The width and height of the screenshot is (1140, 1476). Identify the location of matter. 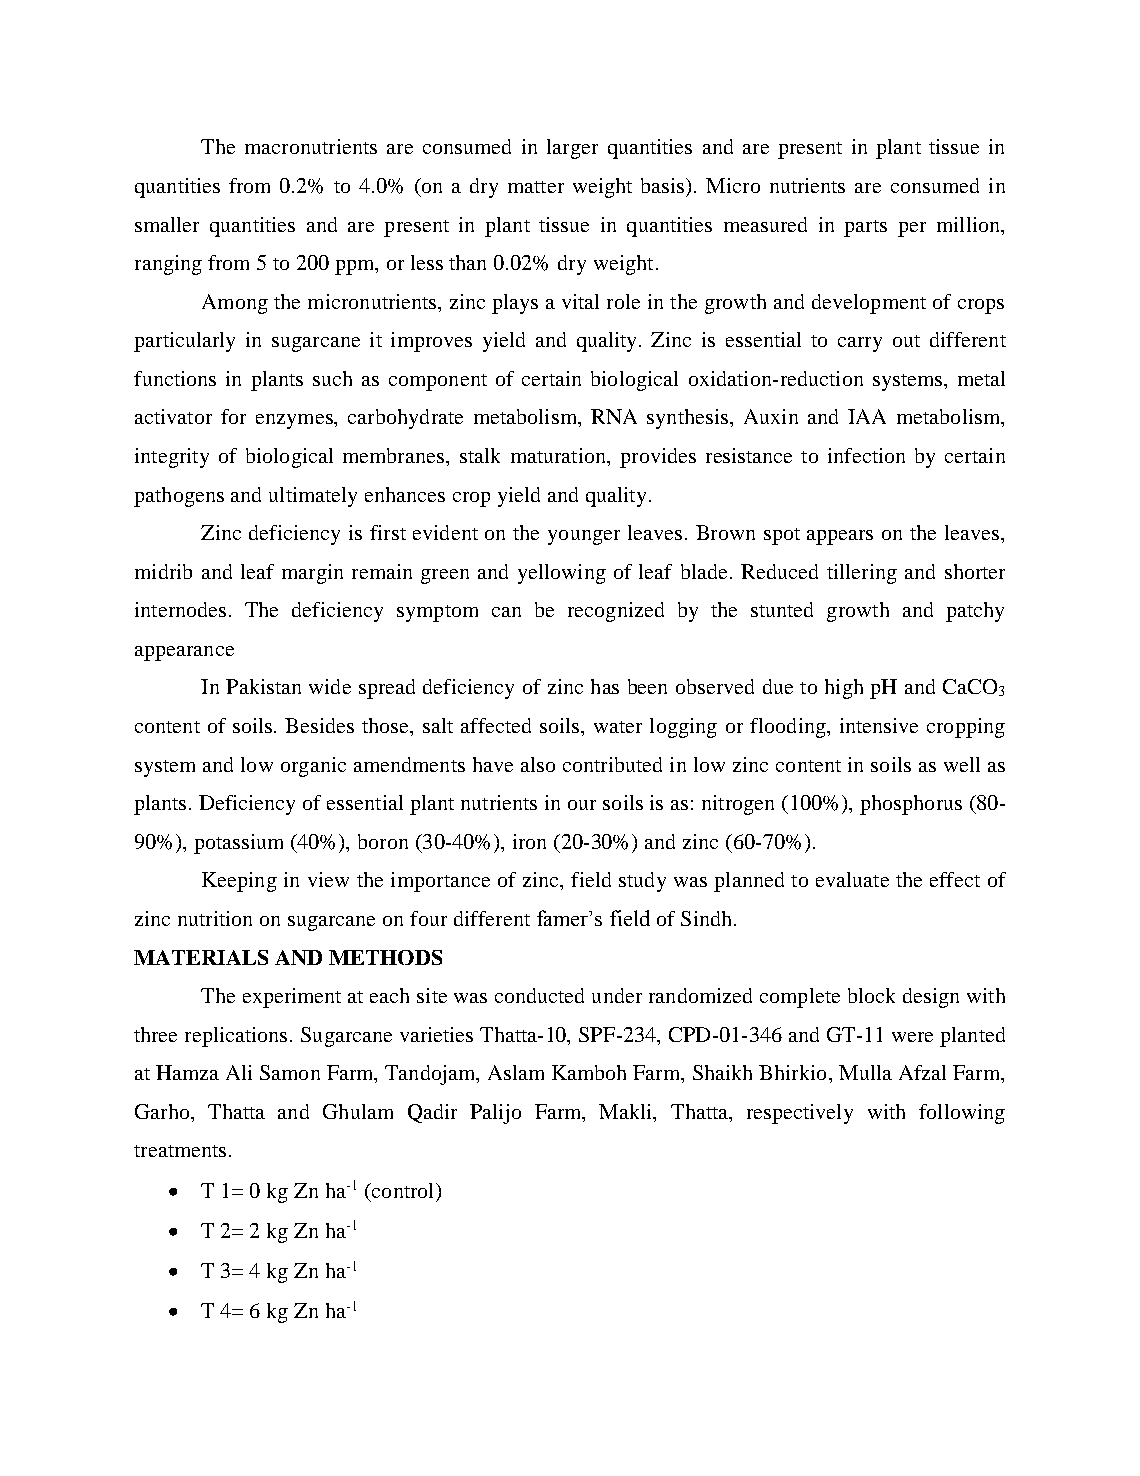
(536, 187).
